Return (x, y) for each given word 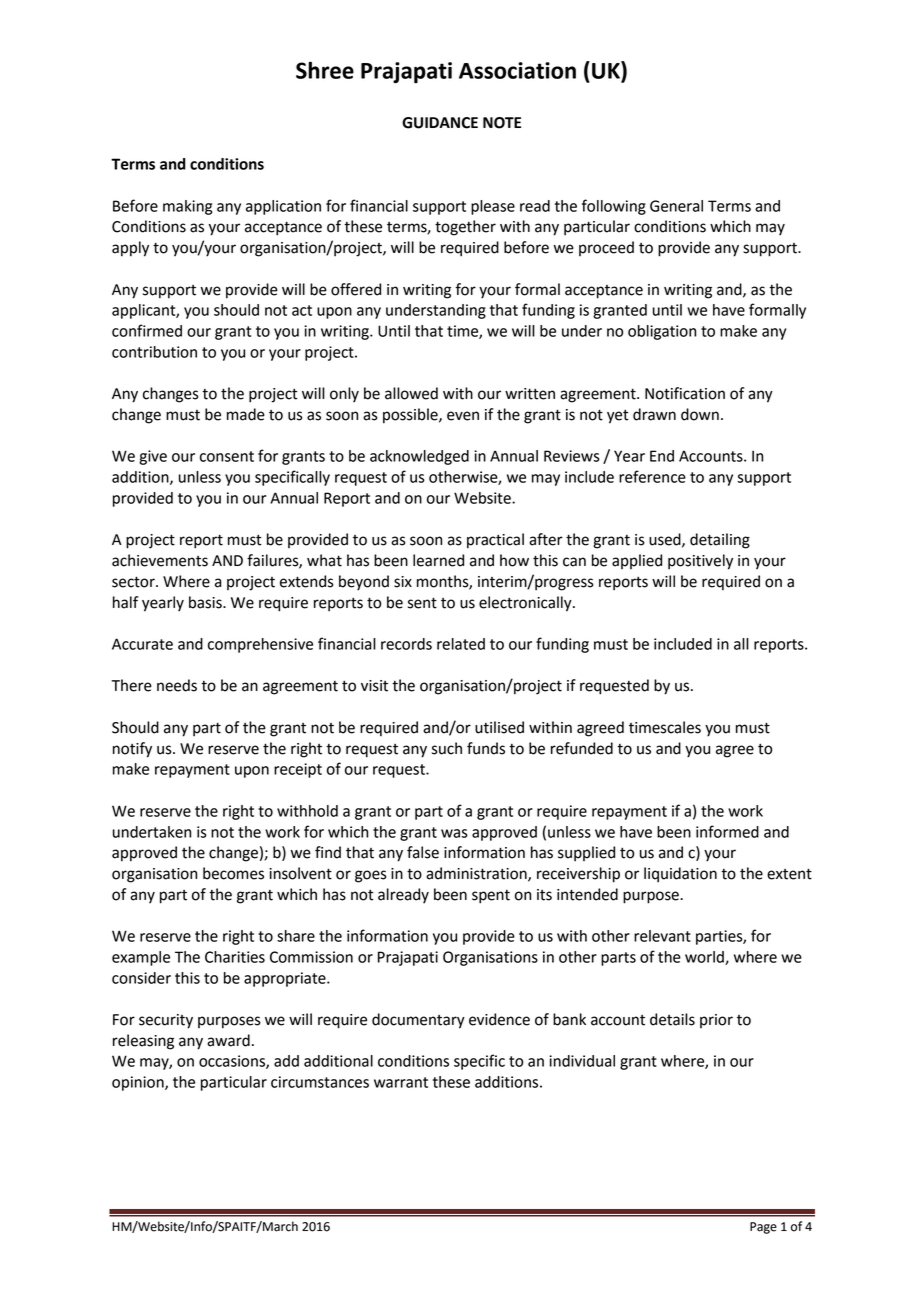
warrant (401, 1082)
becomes (233, 873)
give (153, 457)
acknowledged (419, 457)
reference (652, 476)
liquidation (680, 875)
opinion (139, 1083)
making (187, 207)
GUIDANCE (440, 123)
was (454, 833)
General (676, 206)
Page (763, 1228)
